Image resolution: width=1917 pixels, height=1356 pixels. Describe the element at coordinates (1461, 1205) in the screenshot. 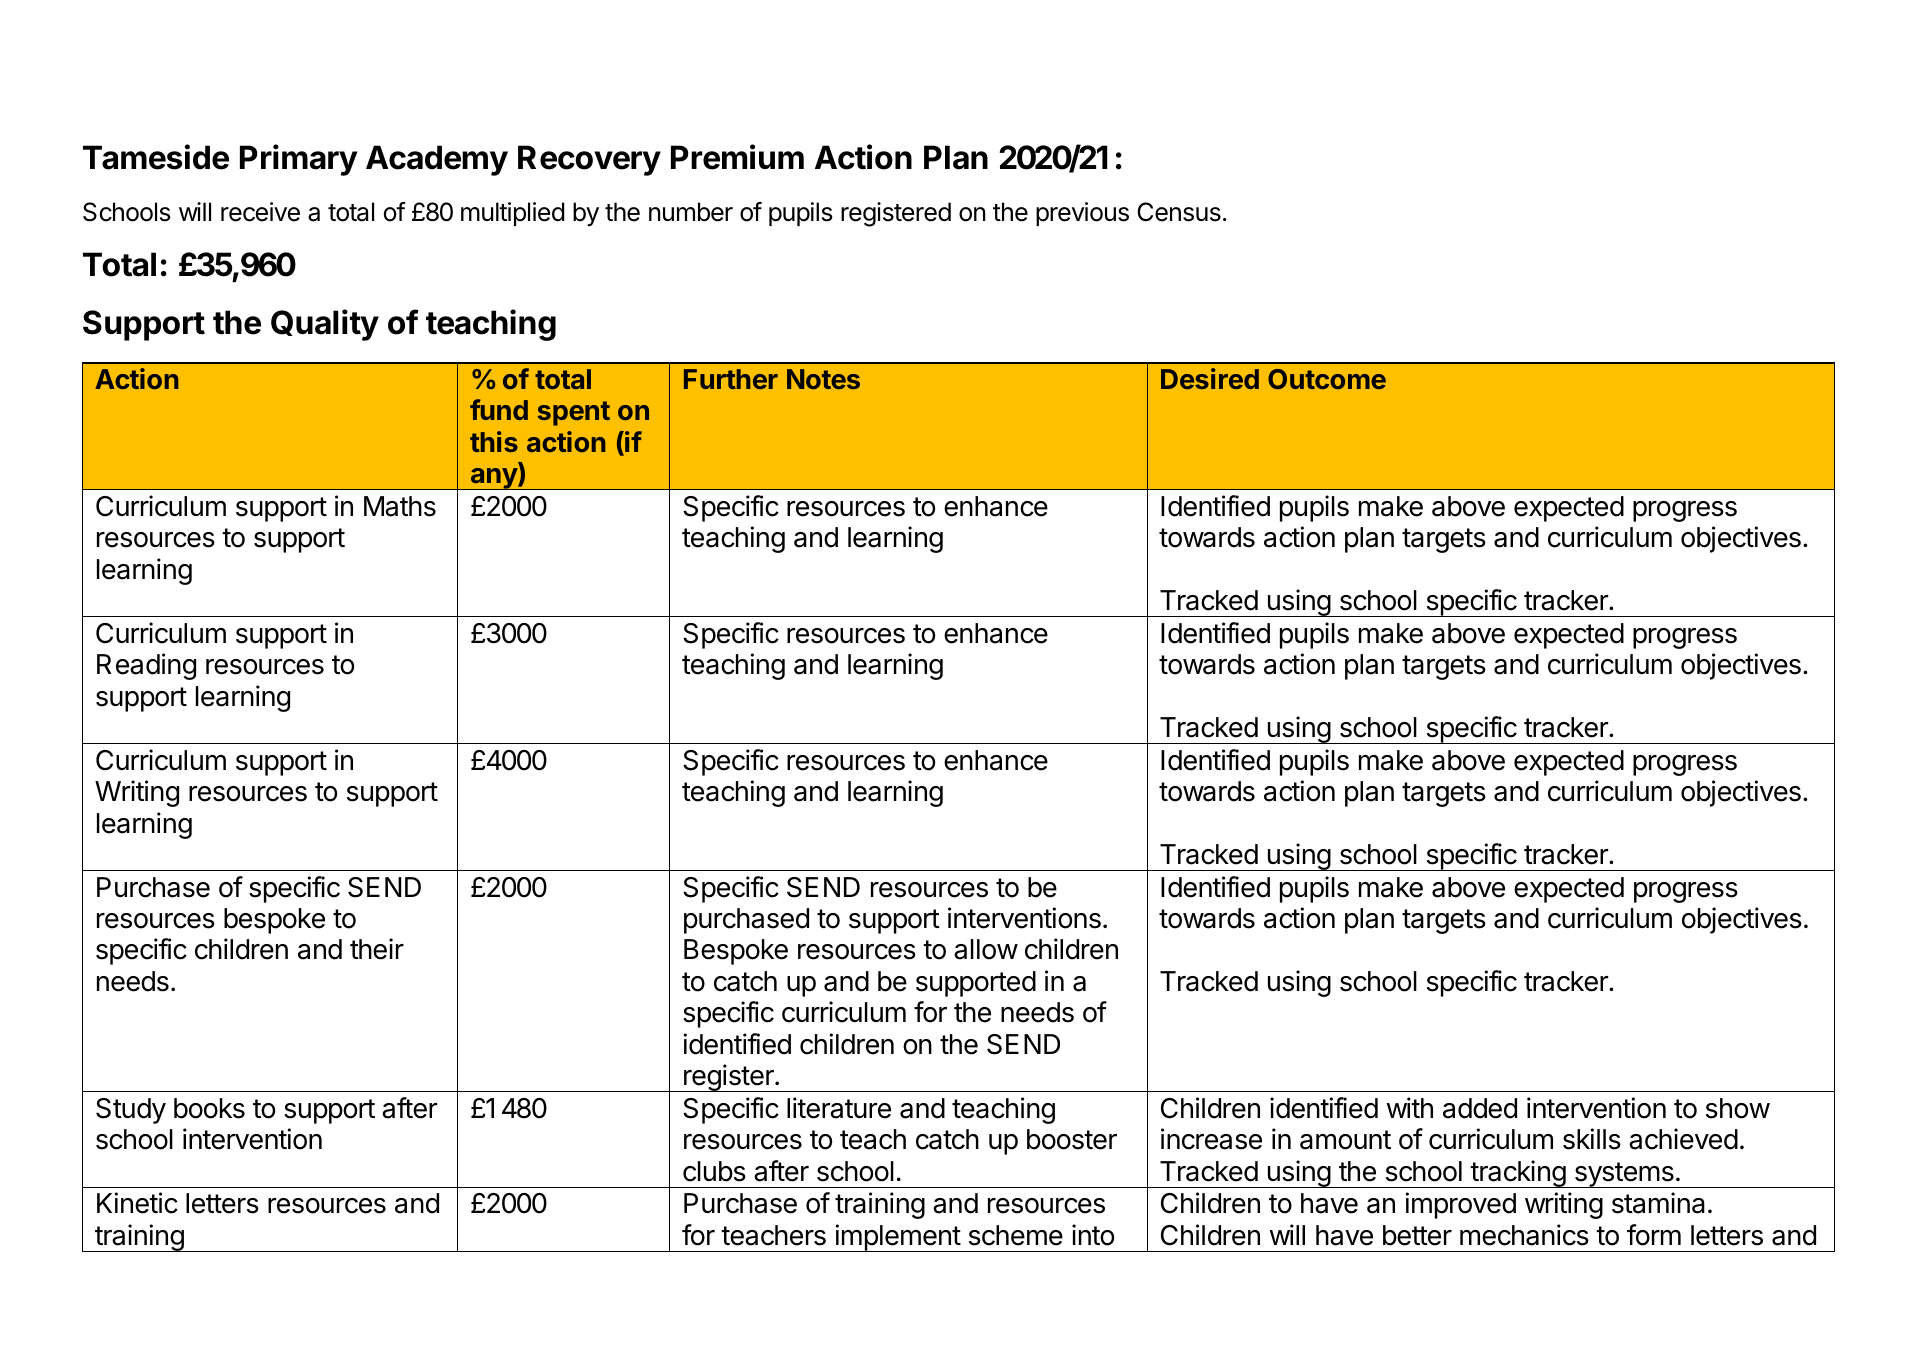

I see `improved` at that location.
